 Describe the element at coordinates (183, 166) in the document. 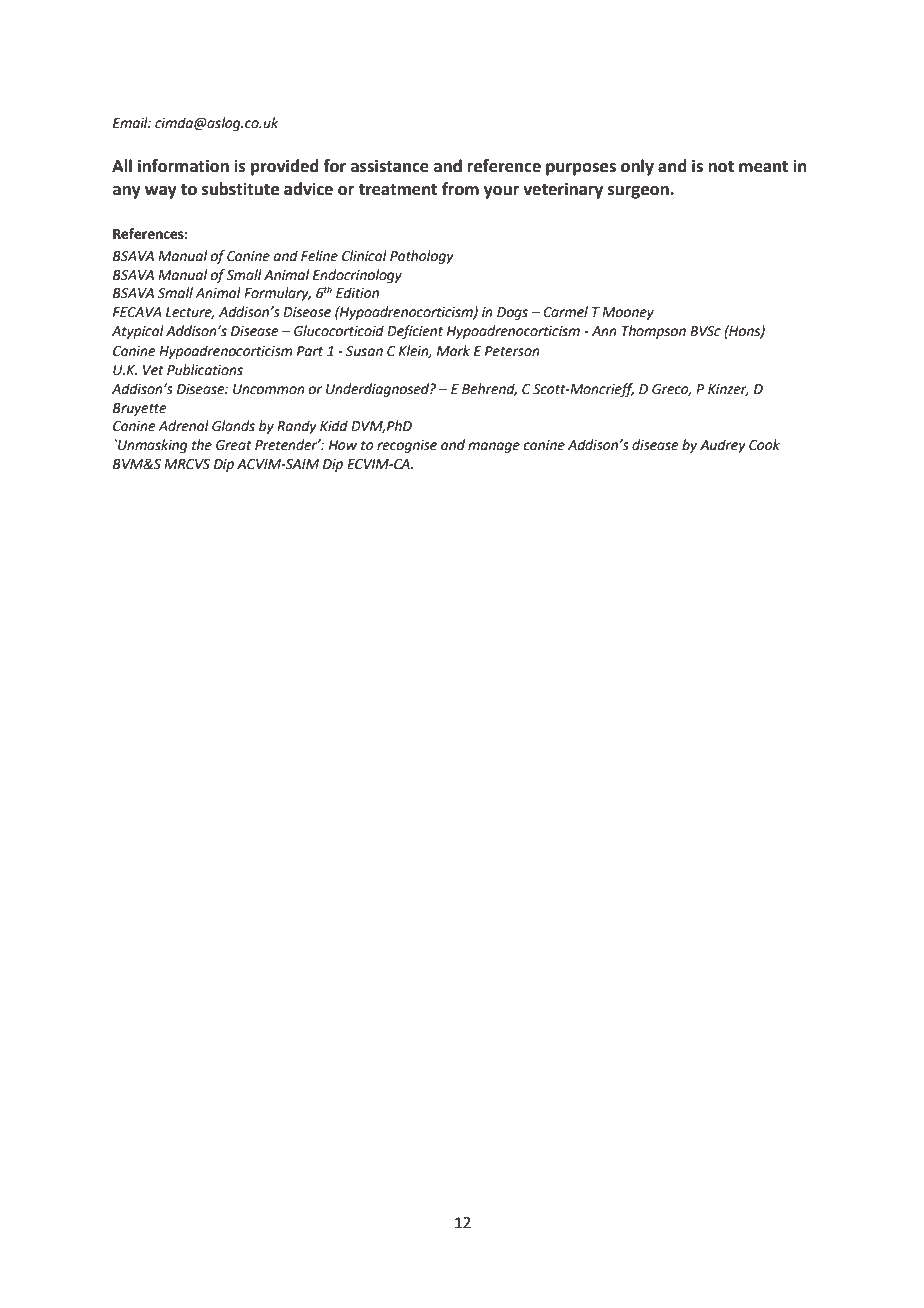

I see `information` at that location.
